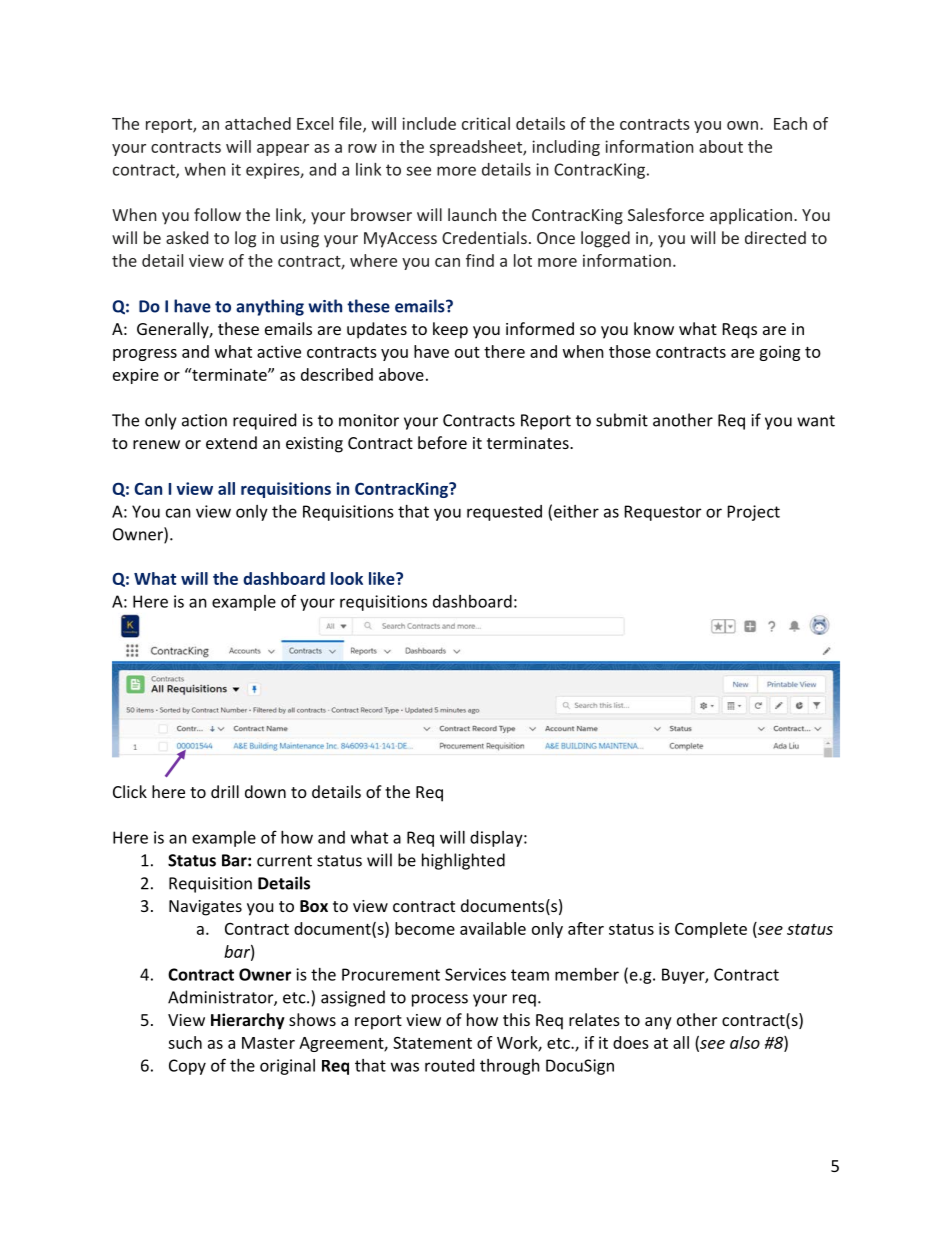 Image resolution: width=952 pixels, height=1233 pixels. What do you see at coordinates (225, 791) in the screenshot?
I see `drill` at bounding box center [225, 791].
